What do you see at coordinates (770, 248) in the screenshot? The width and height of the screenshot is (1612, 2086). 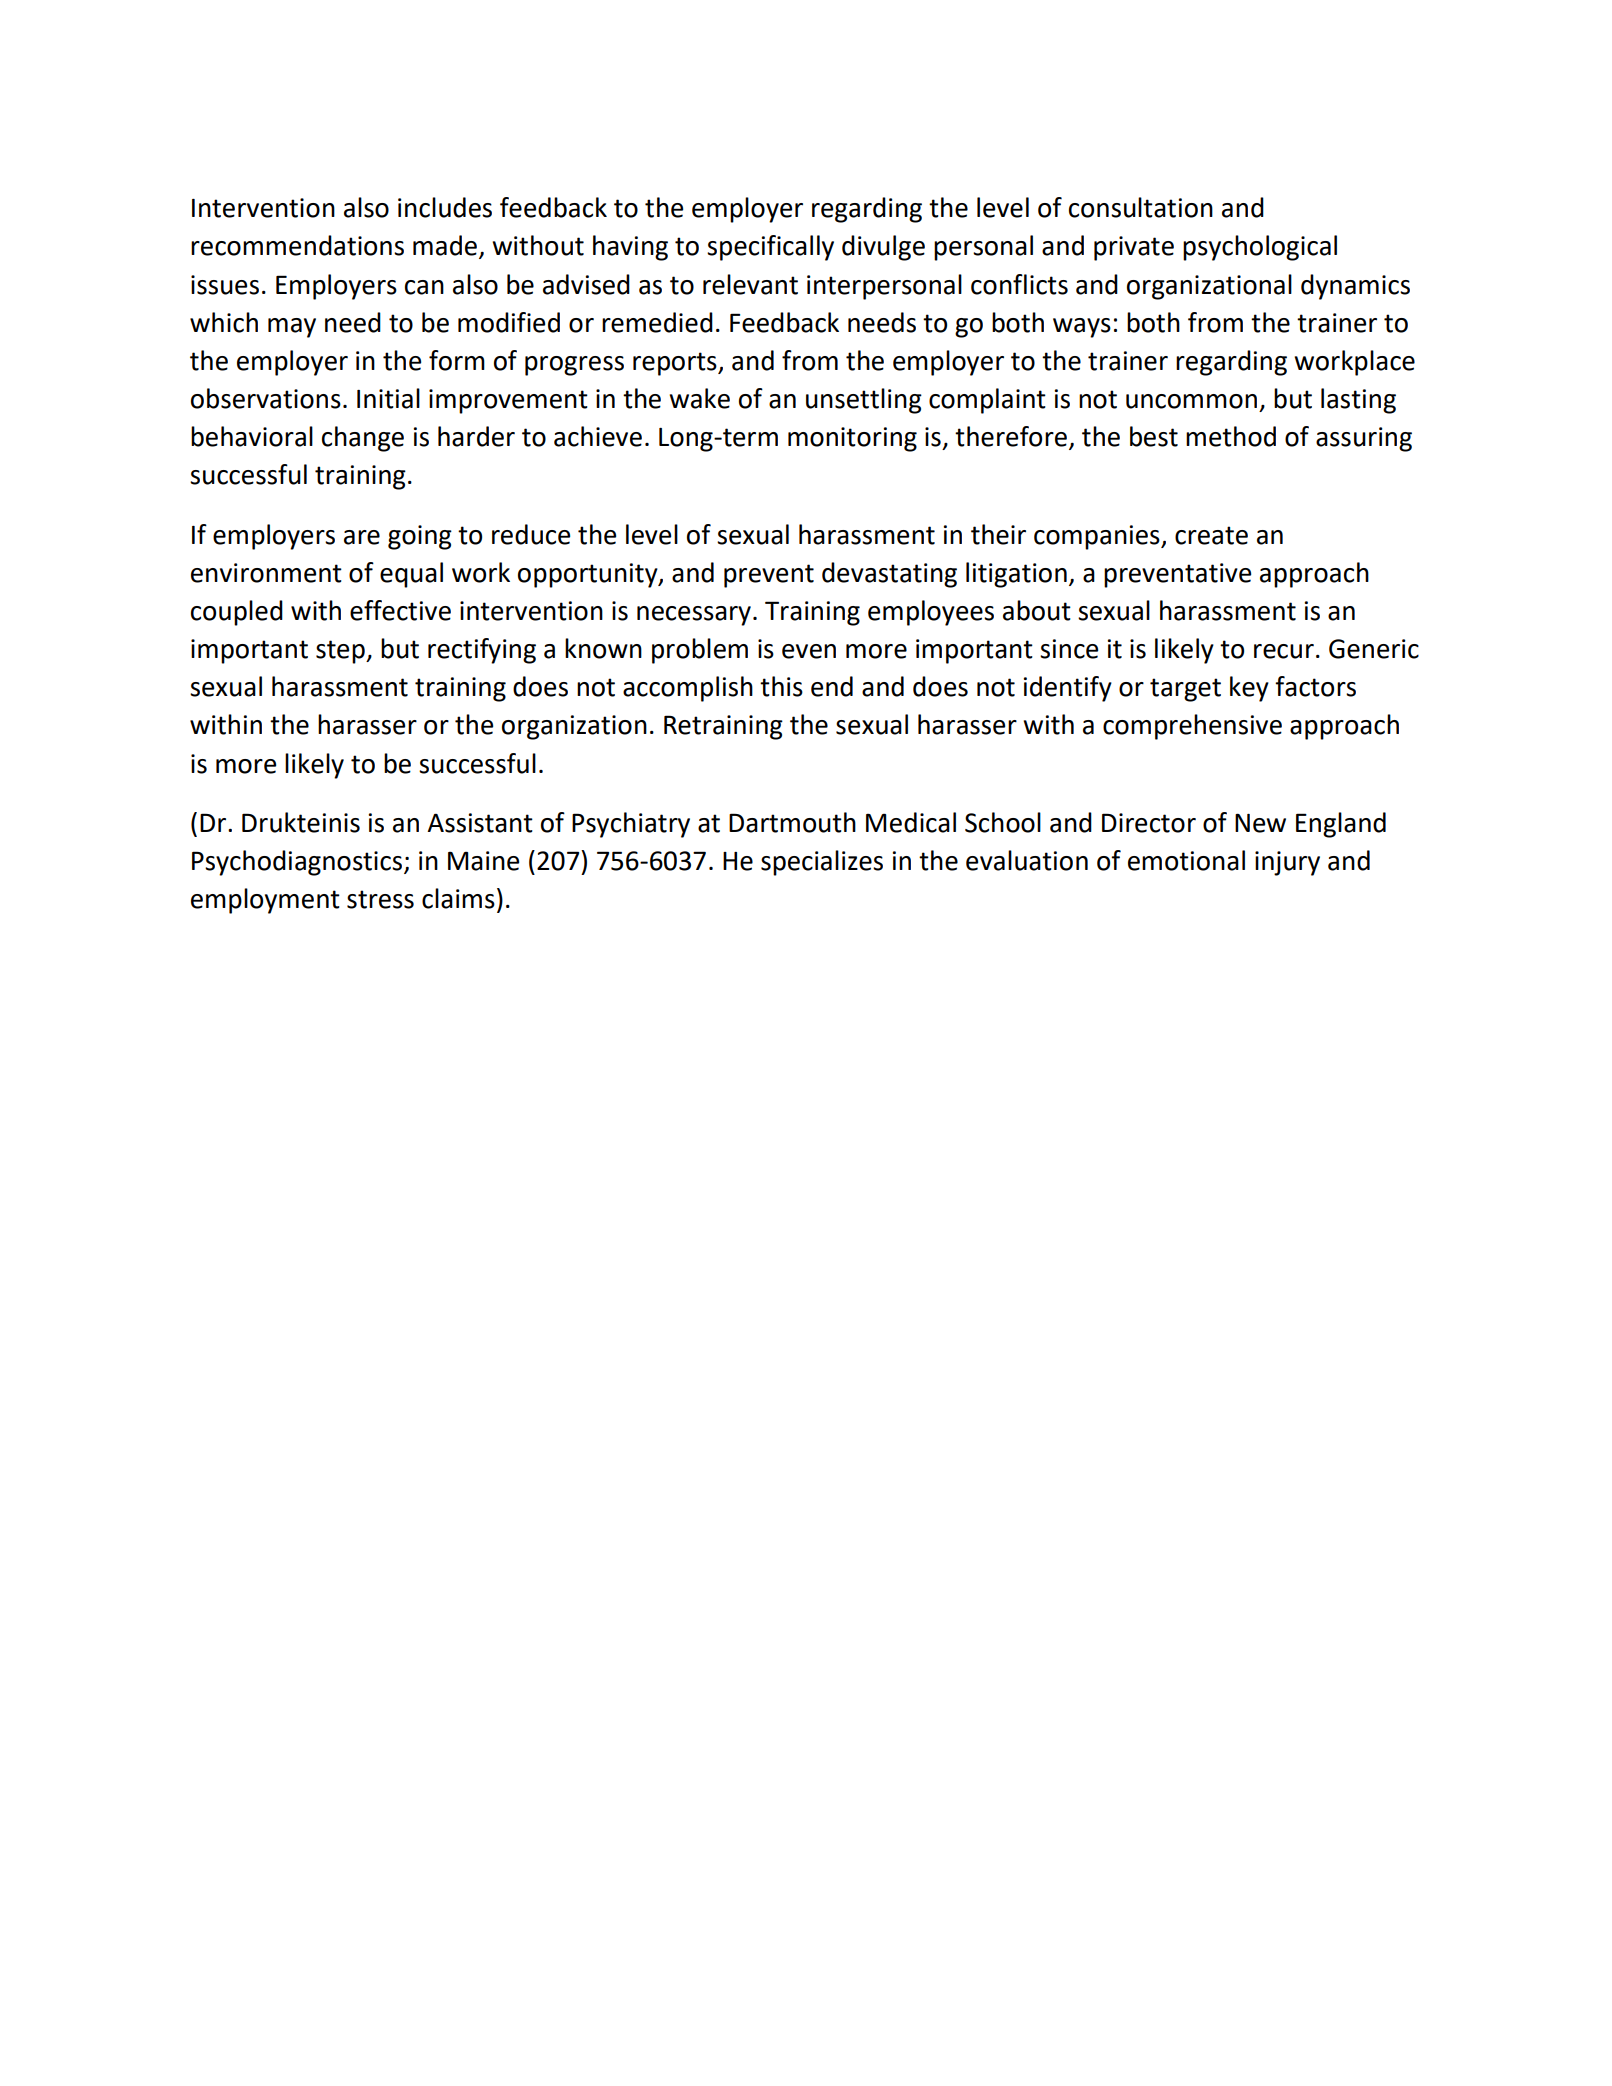 I see `specifically` at bounding box center [770, 248].
